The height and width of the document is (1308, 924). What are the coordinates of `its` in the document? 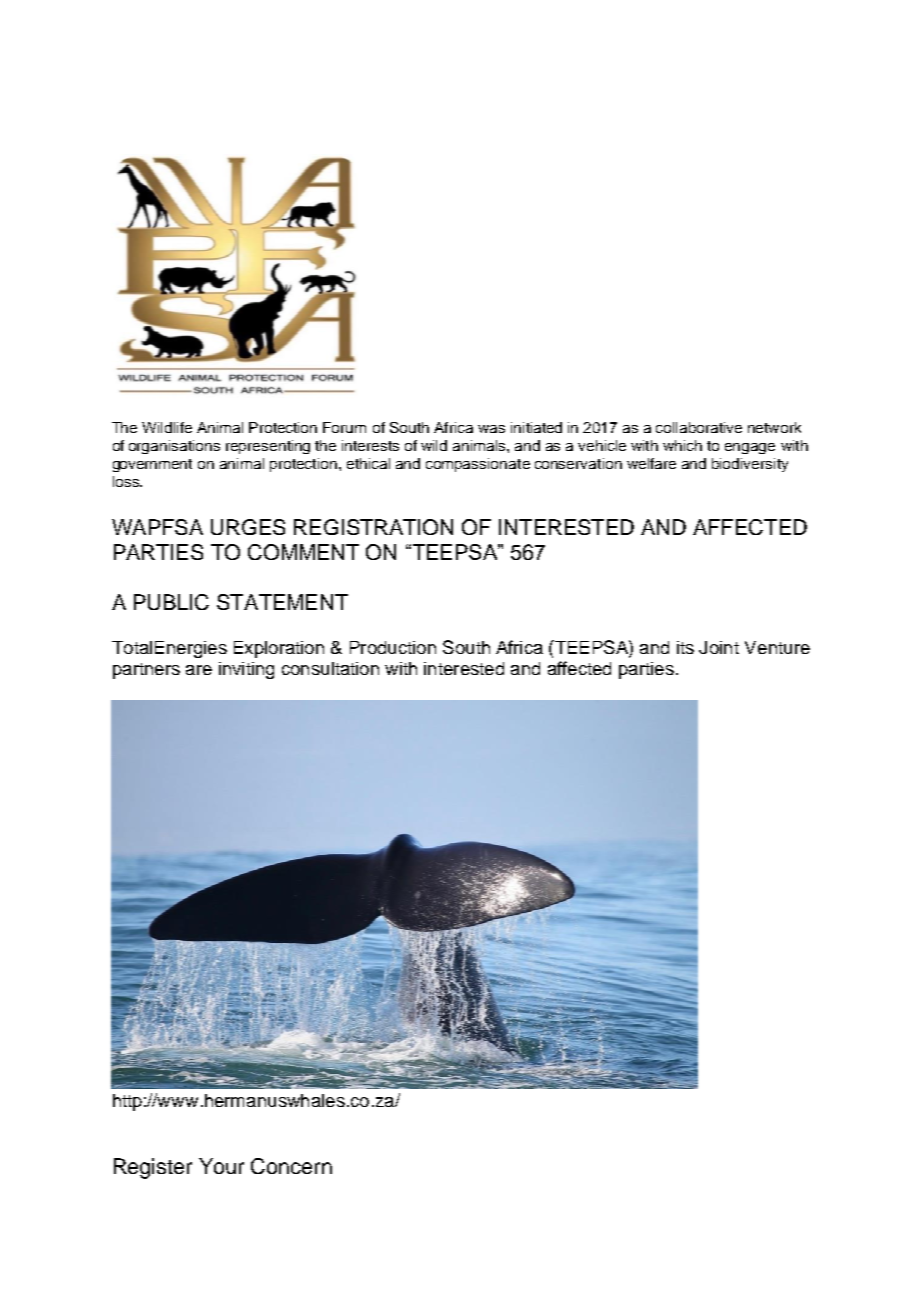 It's located at (685, 647).
